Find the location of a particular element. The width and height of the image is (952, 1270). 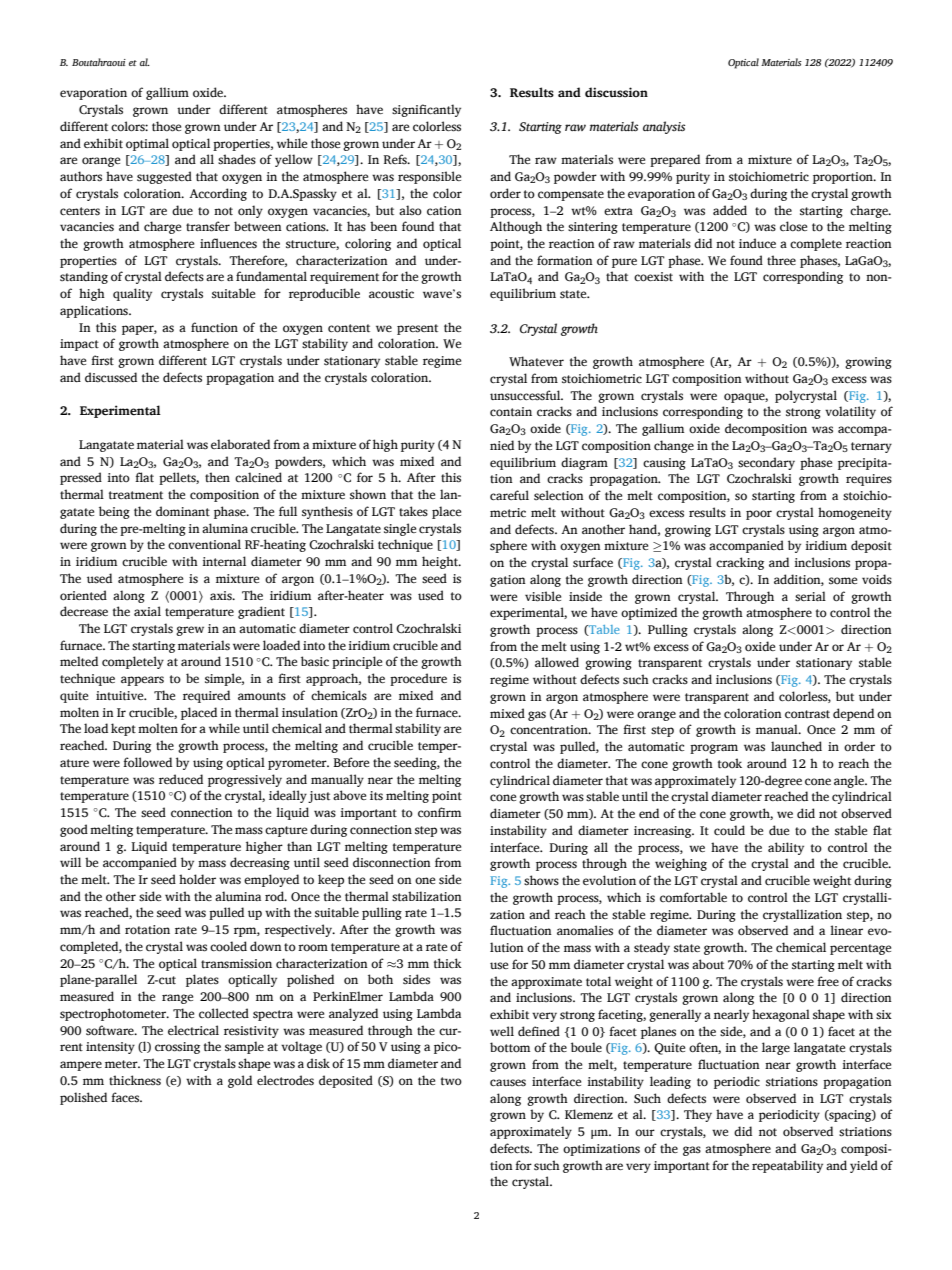

significantly is located at coordinates (426, 110).
